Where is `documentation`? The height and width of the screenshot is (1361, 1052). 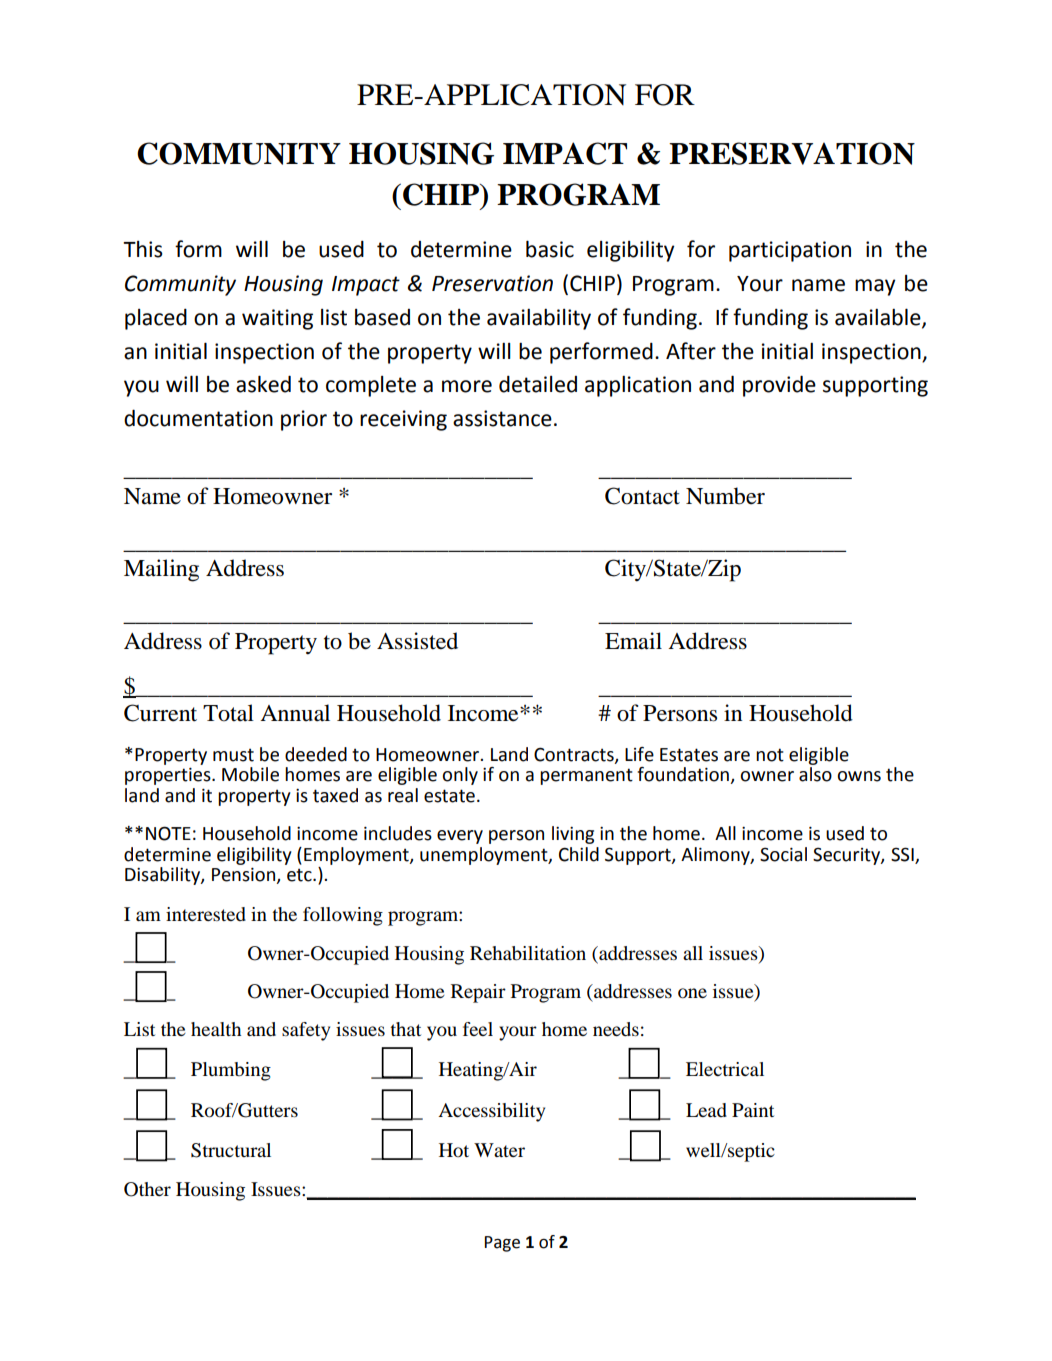
documentation is located at coordinates (198, 418).
